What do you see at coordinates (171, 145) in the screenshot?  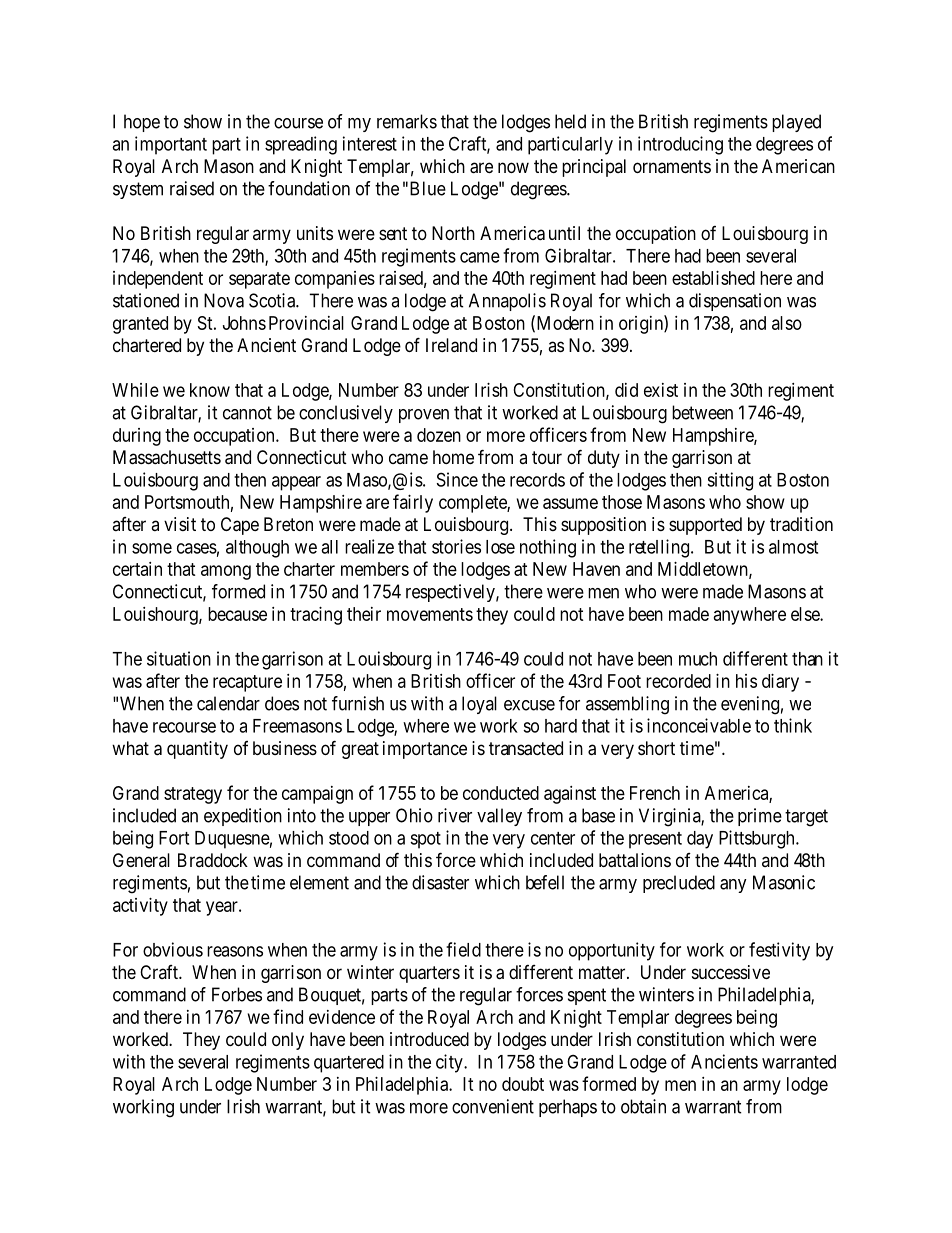 I see `important` at bounding box center [171, 145].
